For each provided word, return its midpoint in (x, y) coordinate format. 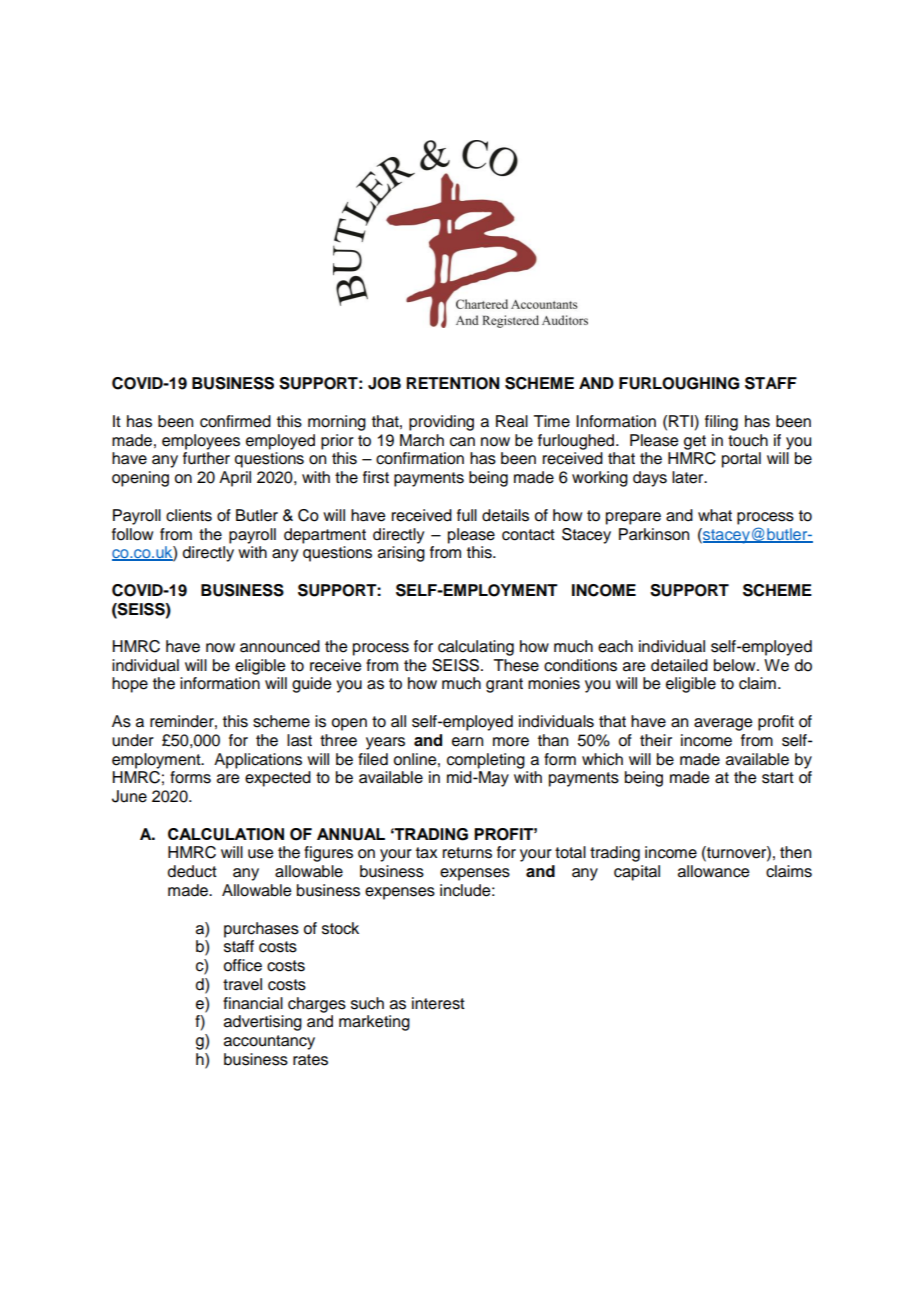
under (133, 740)
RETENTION (452, 383)
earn (467, 742)
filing (721, 423)
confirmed (235, 421)
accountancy (269, 1042)
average (723, 724)
